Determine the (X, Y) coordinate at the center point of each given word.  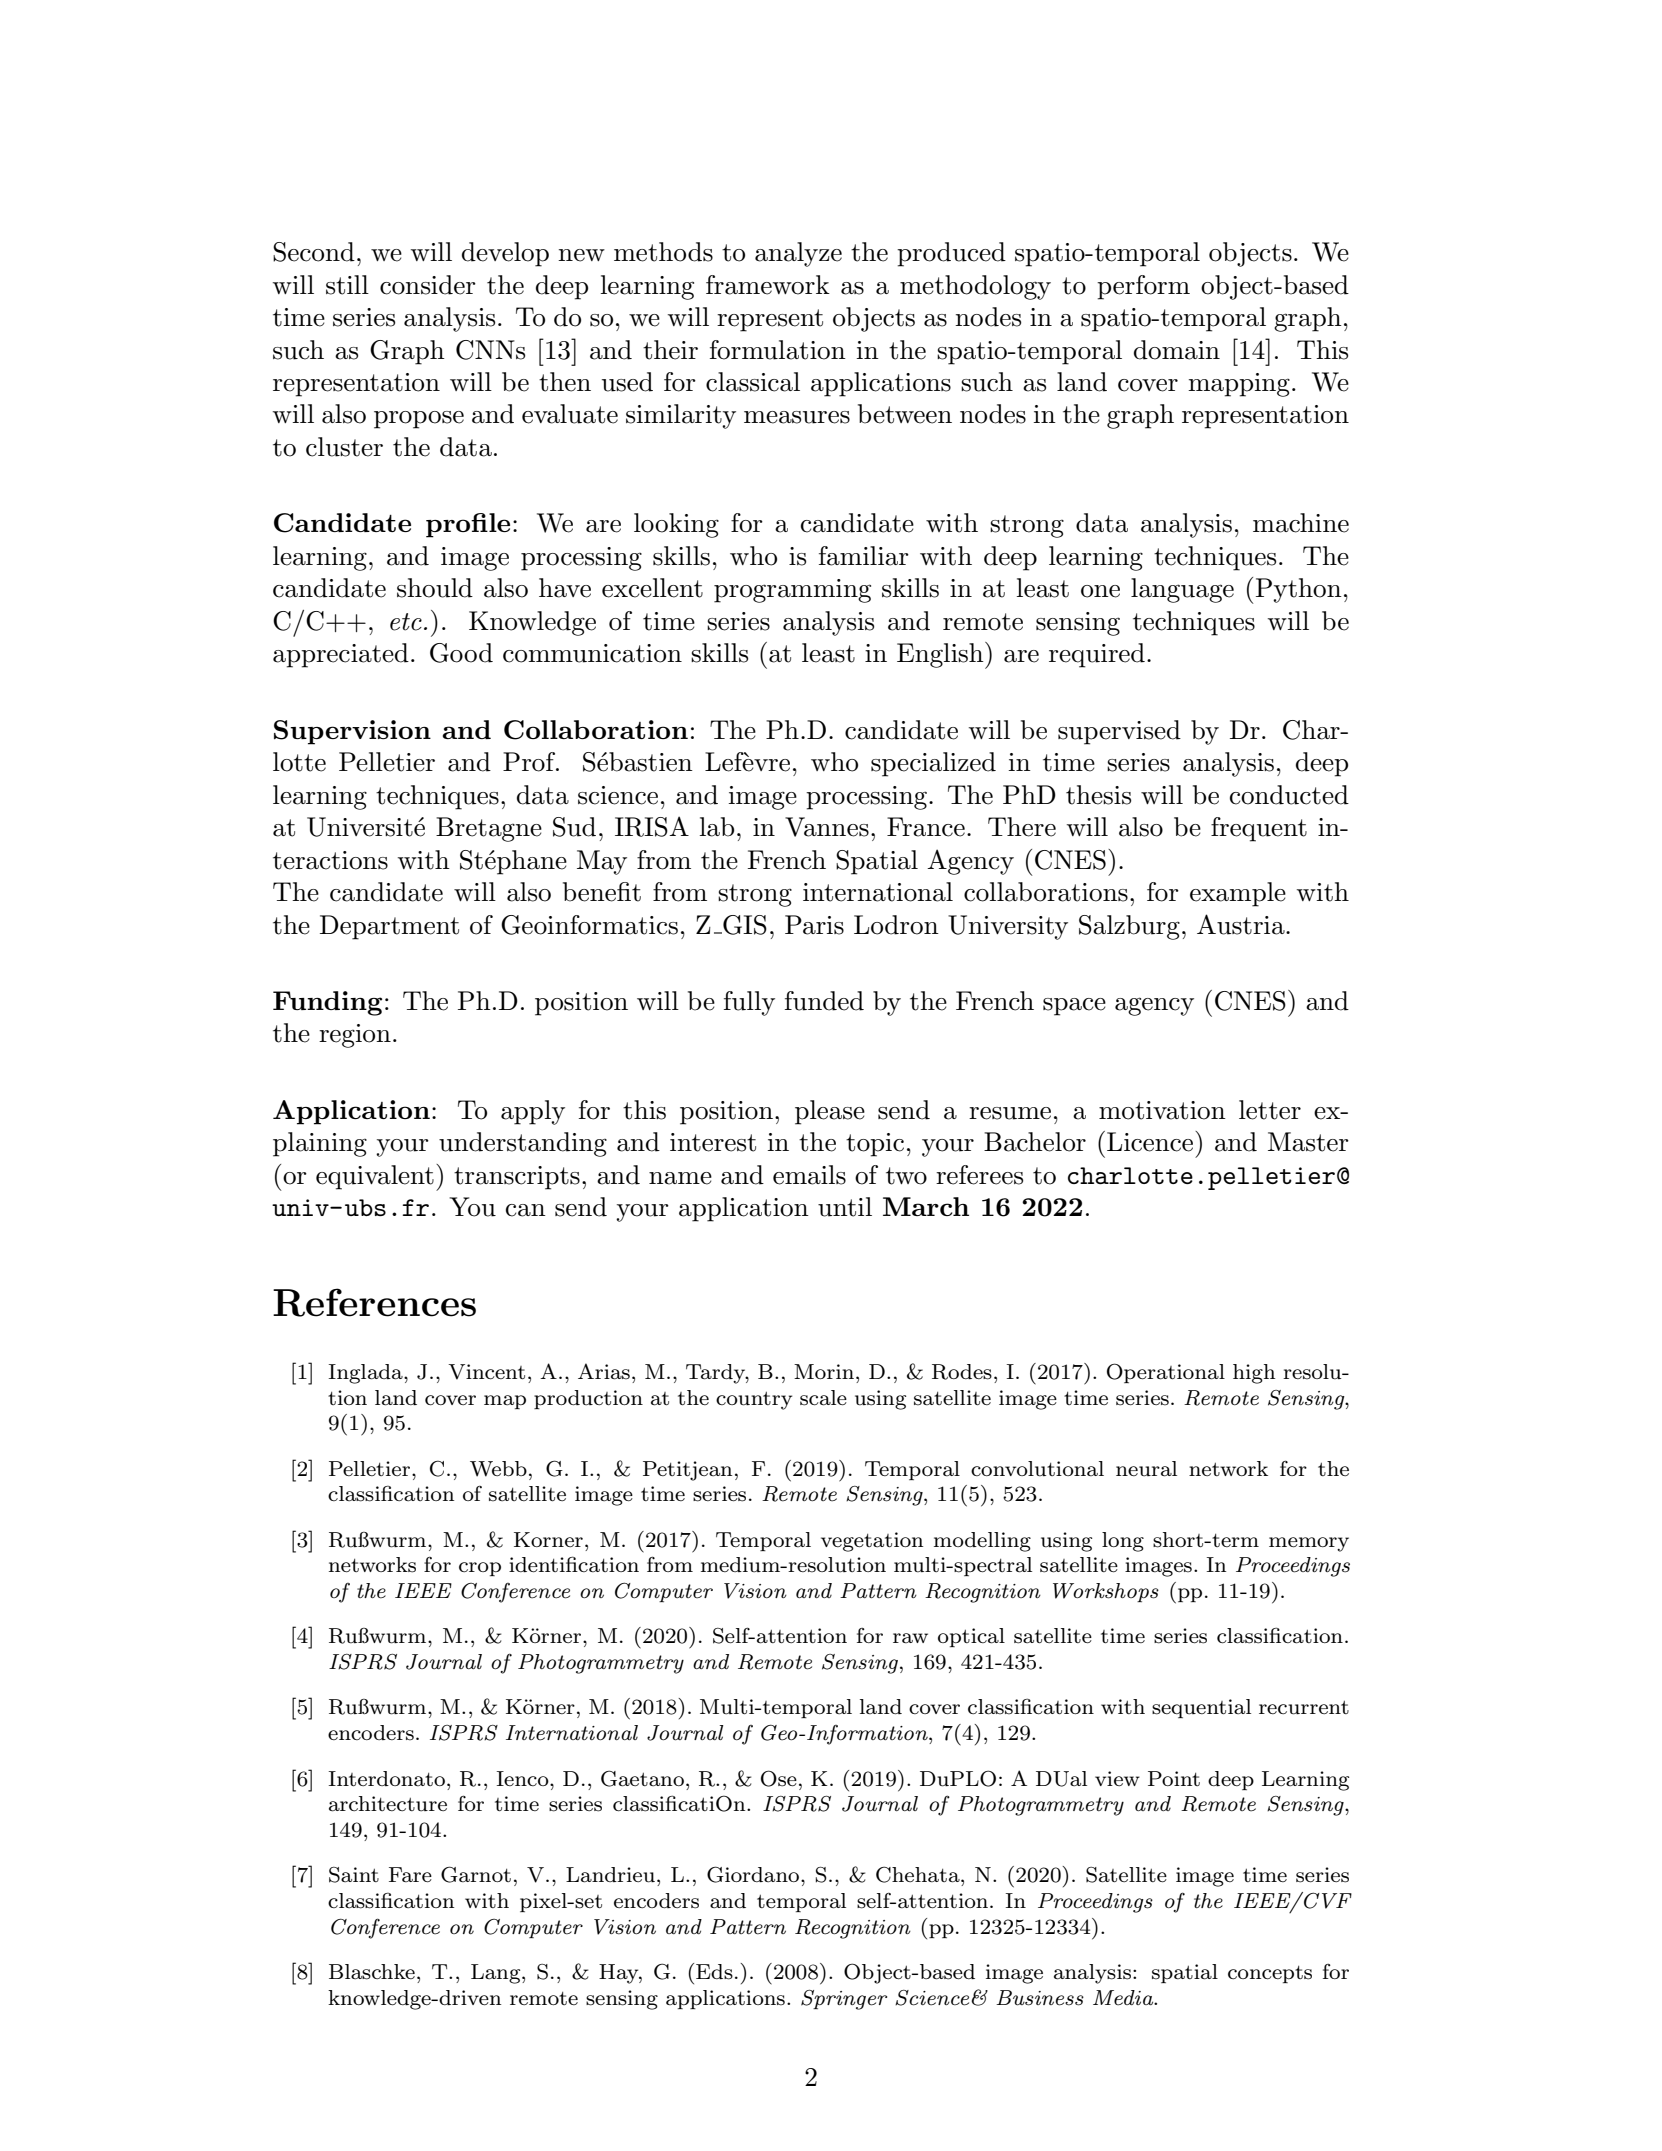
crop (480, 1569)
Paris (814, 925)
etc (406, 622)
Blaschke (372, 1972)
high (1254, 1374)
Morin (824, 1371)
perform (1143, 287)
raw (910, 1638)
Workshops (1106, 1592)
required (1097, 655)
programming (792, 591)
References (374, 1302)
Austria (1242, 924)
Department (389, 927)
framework (768, 285)
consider (428, 285)
